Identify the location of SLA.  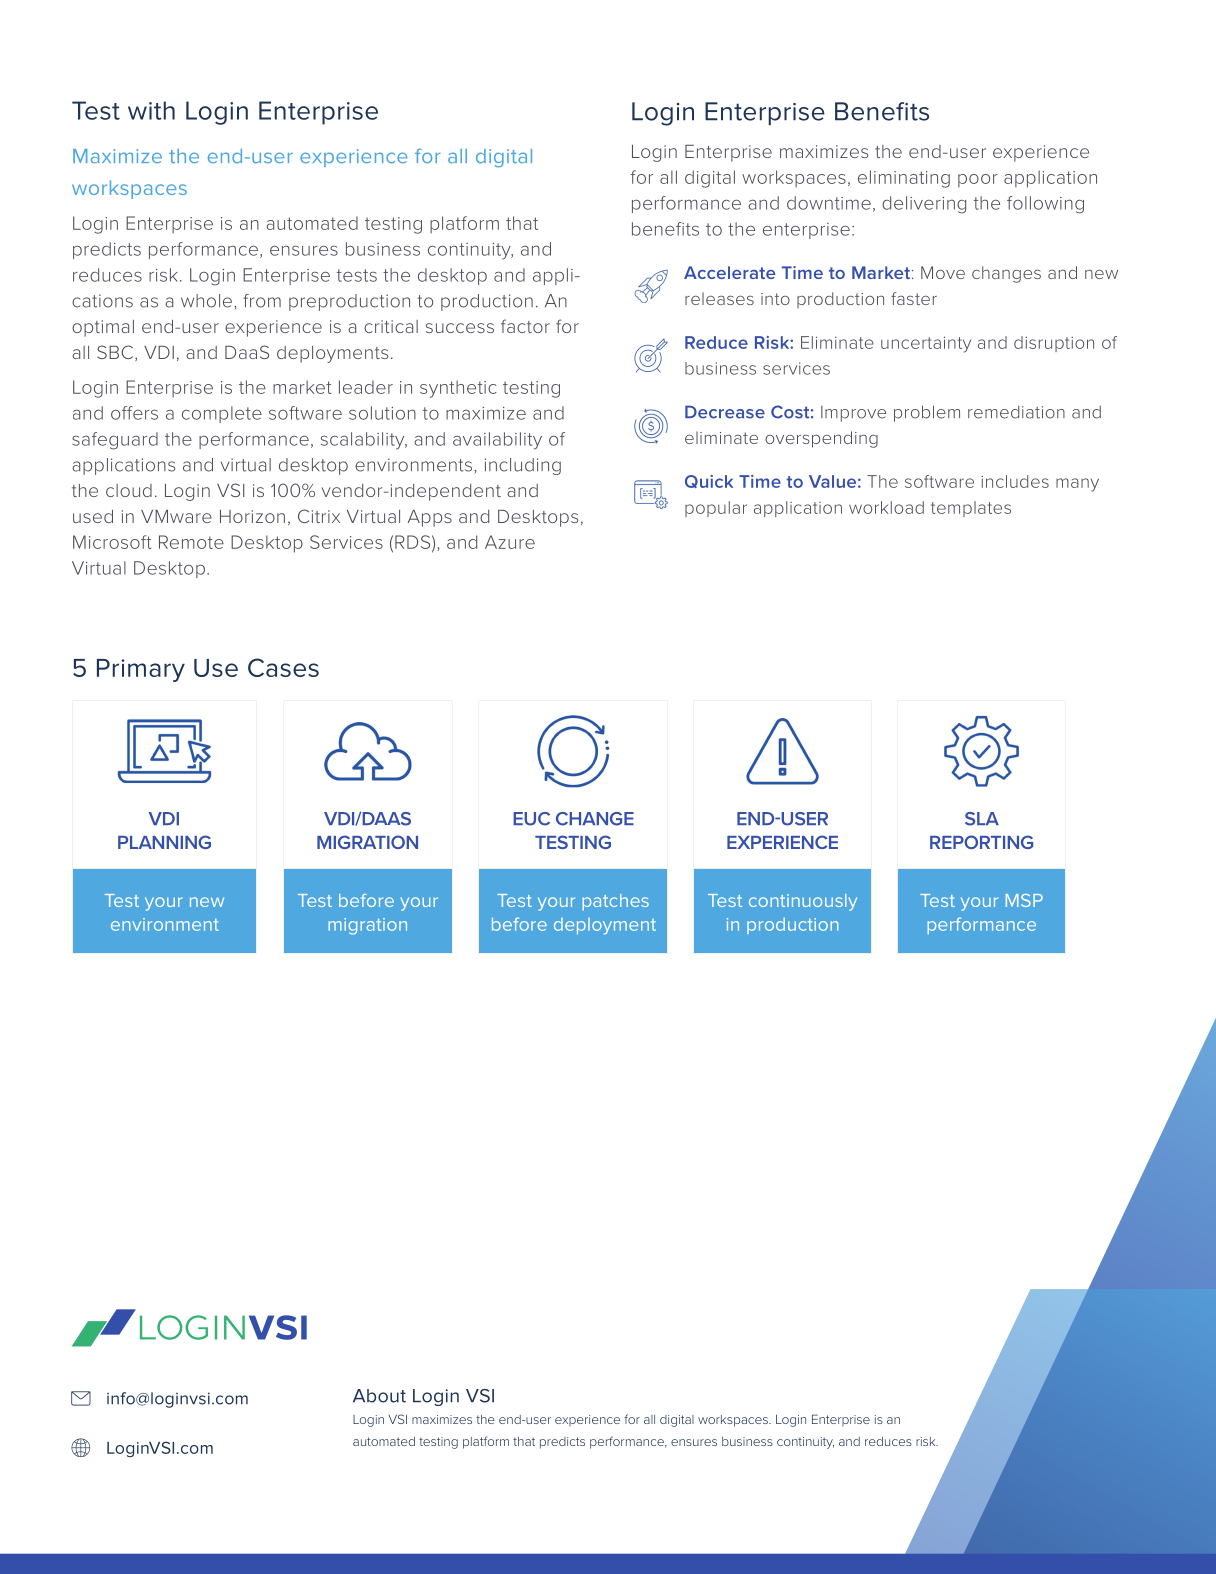
(982, 819).
